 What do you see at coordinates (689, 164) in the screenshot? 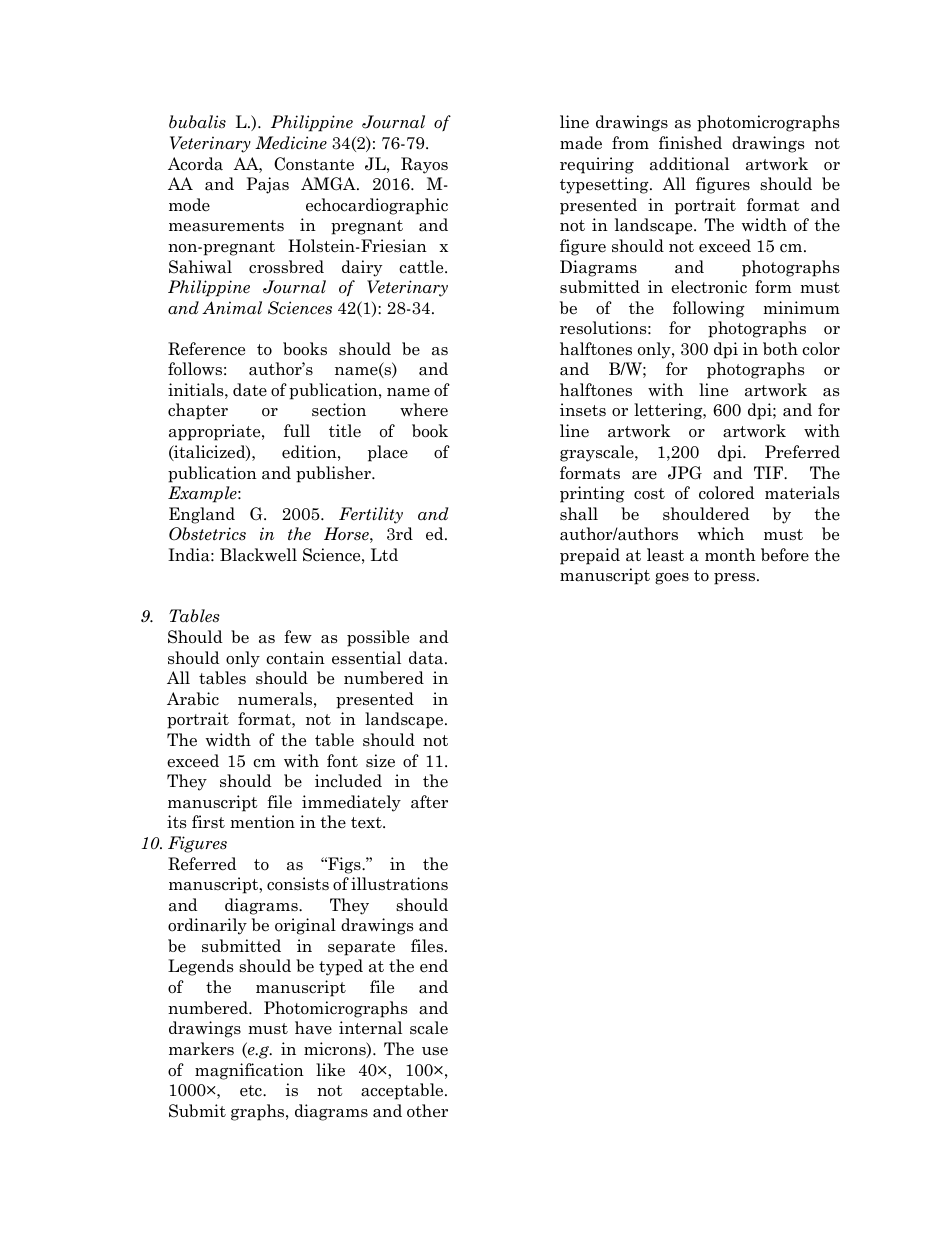
I see `additional` at bounding box center [689, 164].
